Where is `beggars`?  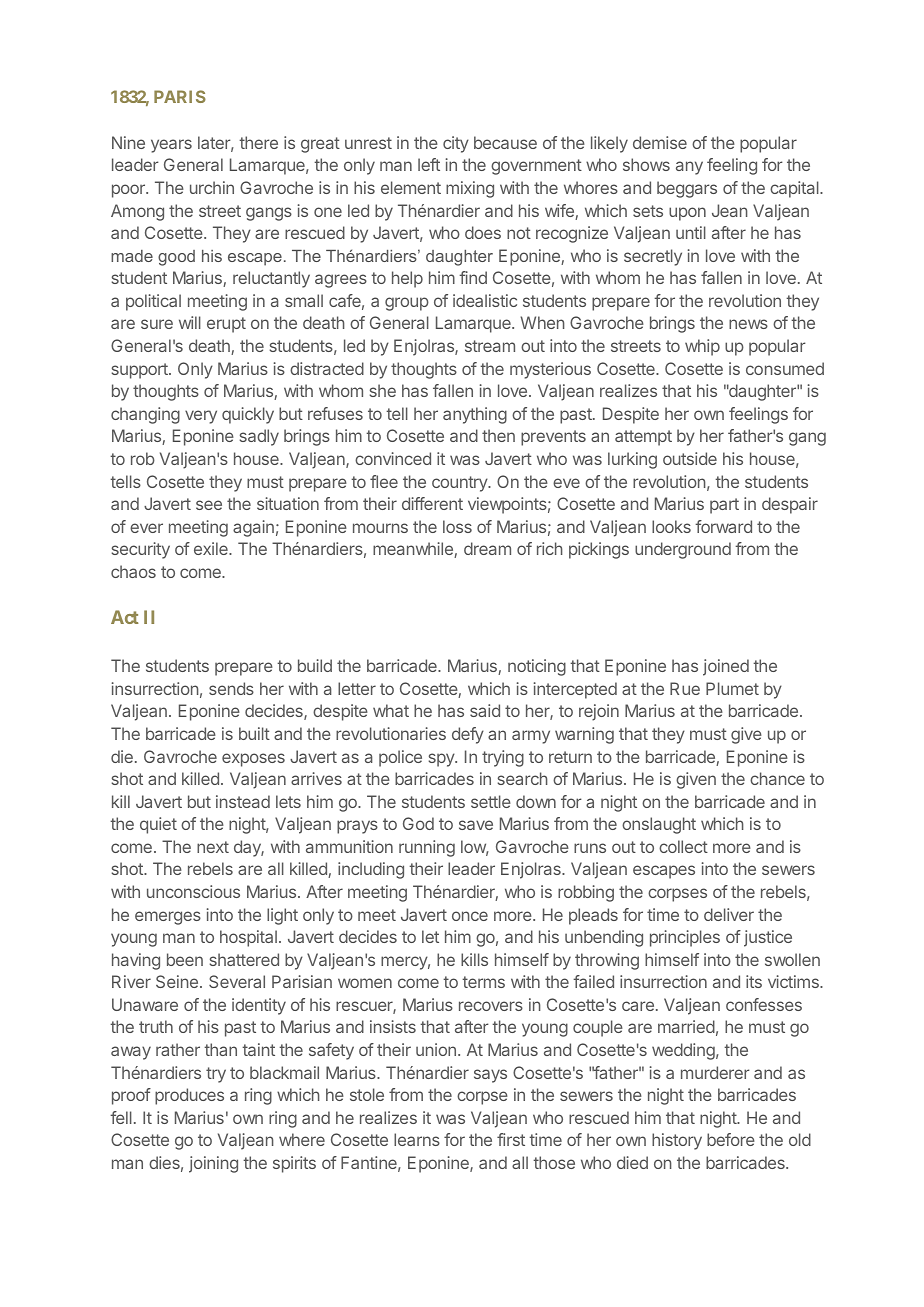
beggars is located at coordinates (687, 189).
